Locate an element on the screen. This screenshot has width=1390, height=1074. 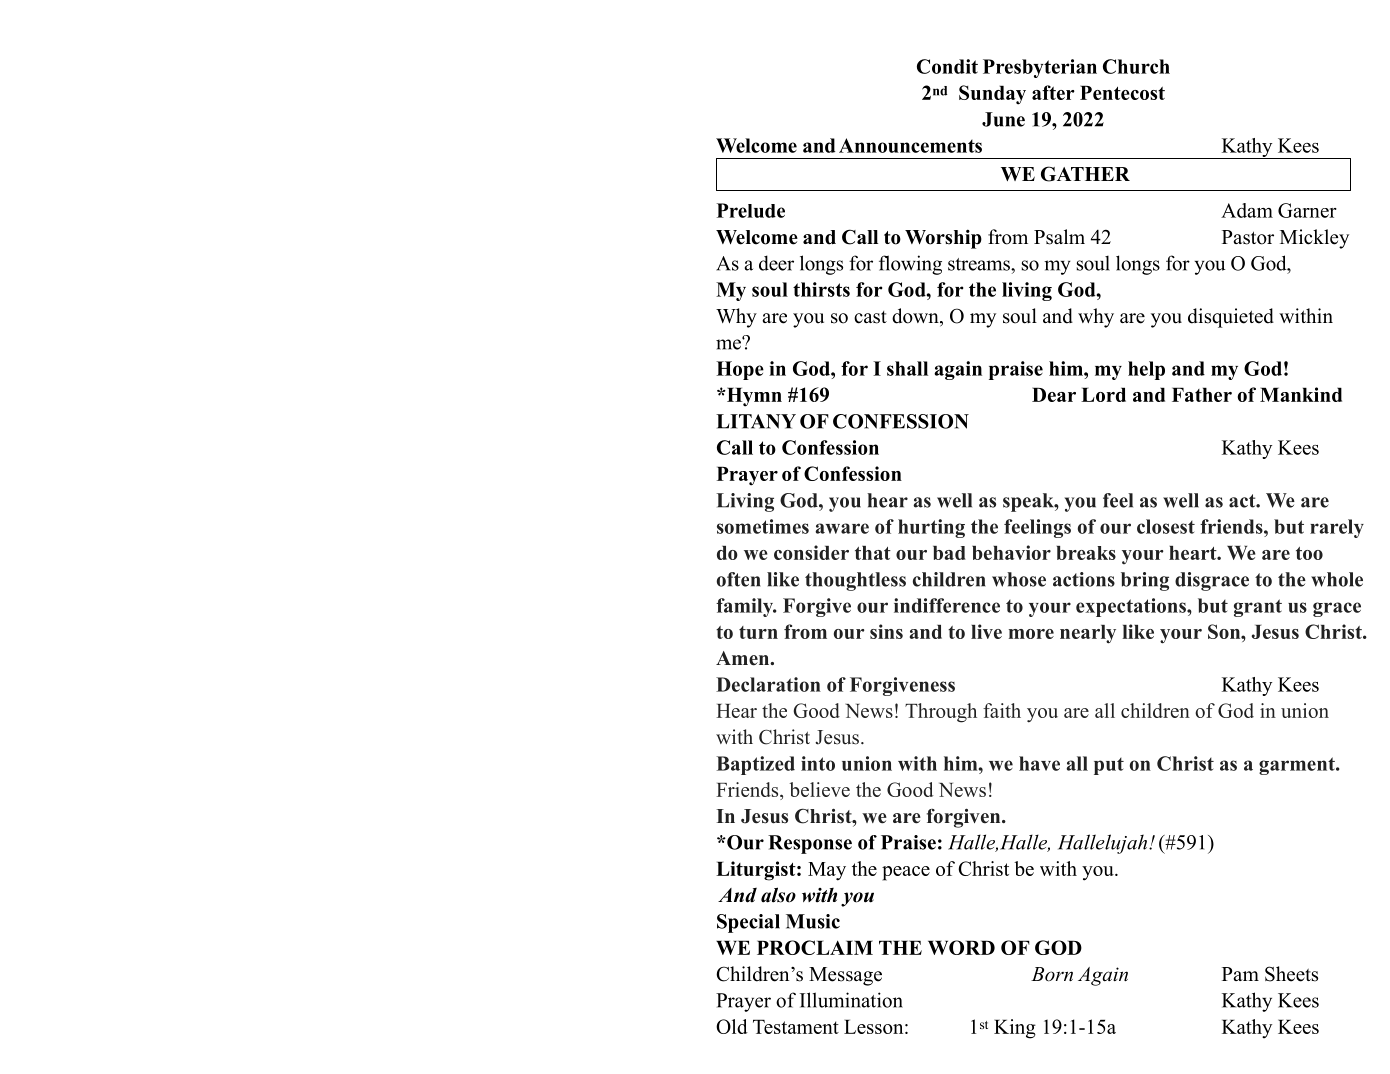
into is located at coordinates (818, 763).
